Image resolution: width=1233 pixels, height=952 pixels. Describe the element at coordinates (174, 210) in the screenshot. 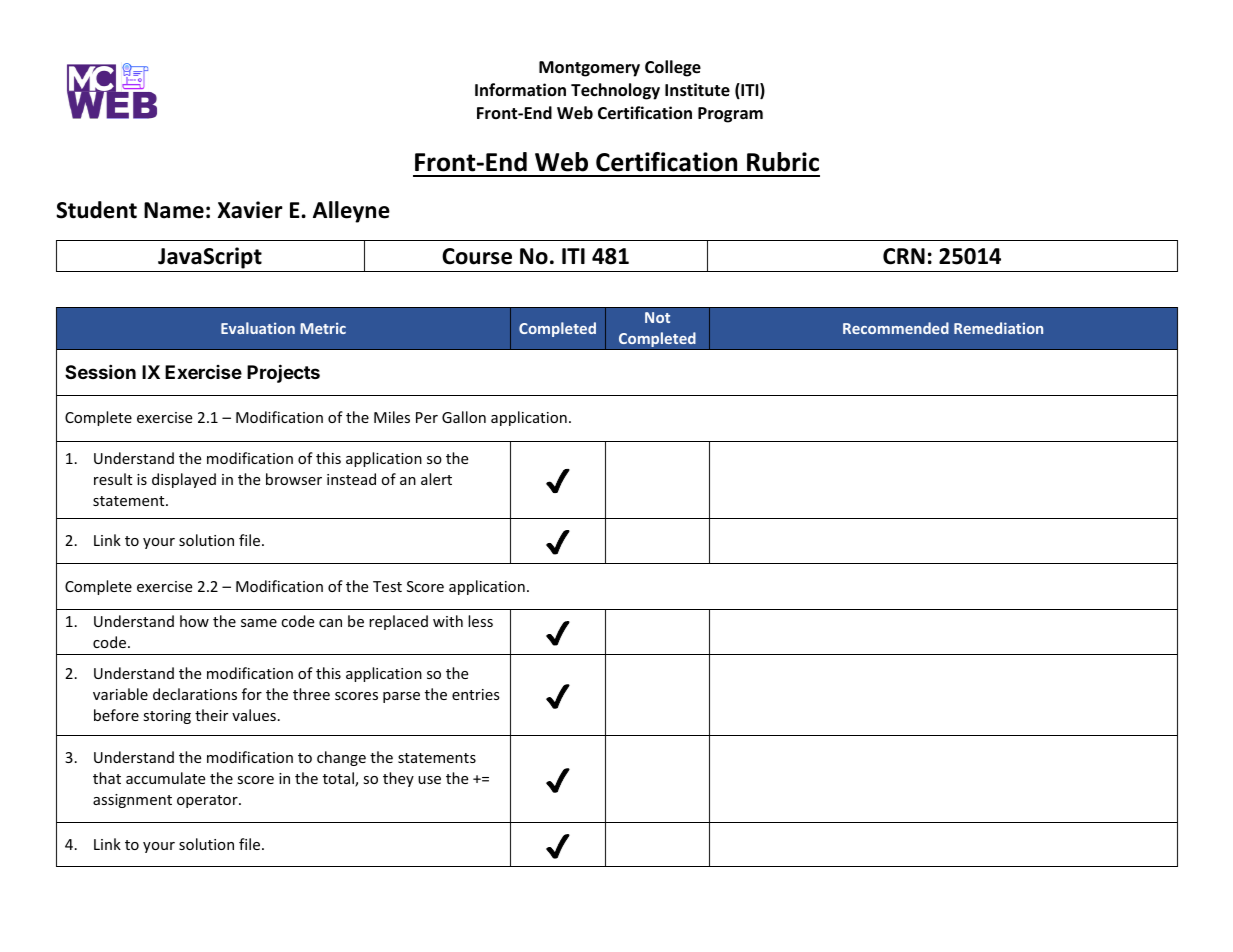

I see `Name` at that location.
